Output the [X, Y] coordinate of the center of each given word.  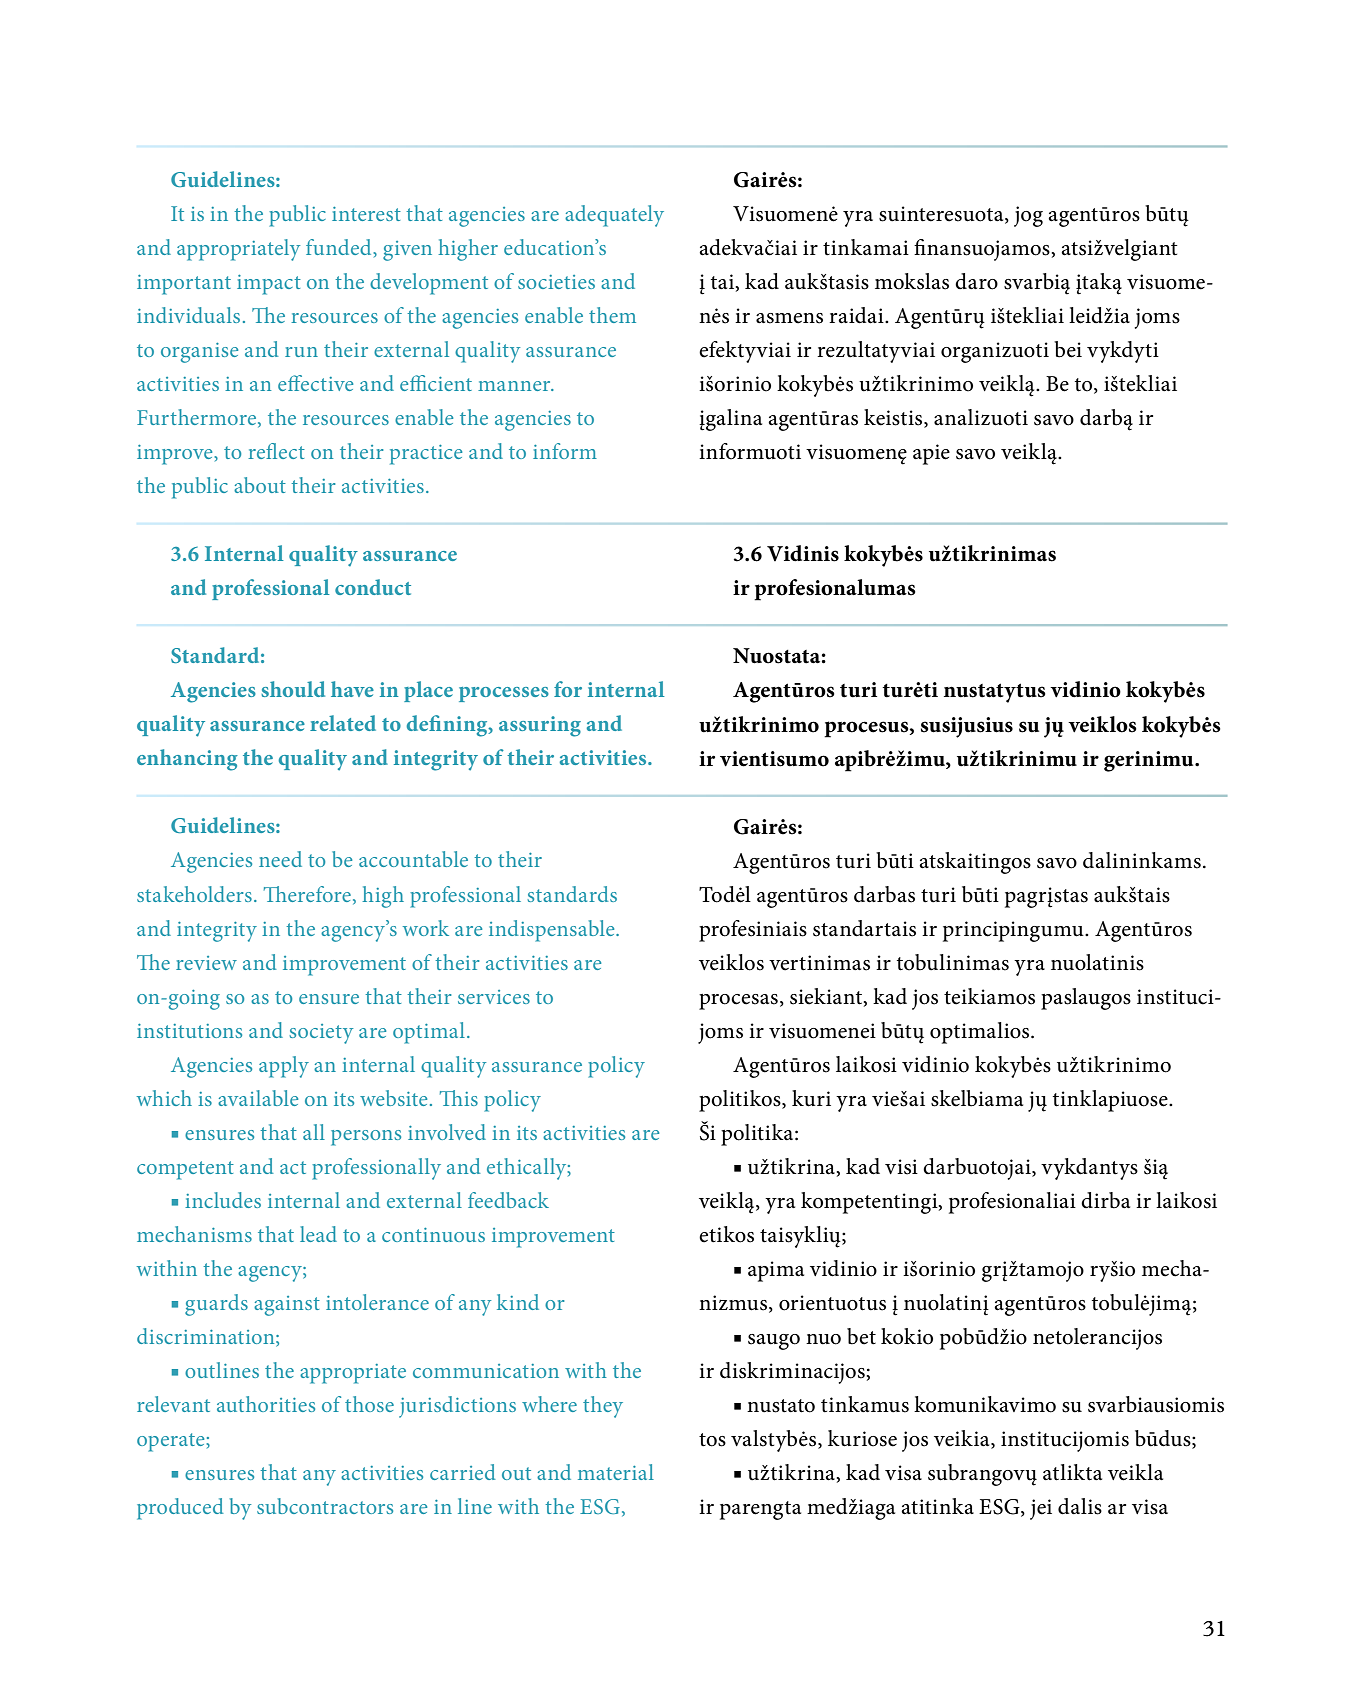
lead [318, 1234]
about [260, 485]
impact [269, 285]
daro [976, 281]
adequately [614, 216]
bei [1068, 349]
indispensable [553, 931]
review [206, 963]
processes [504, 694]
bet [861, 1336]
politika [758, 1135]
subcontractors [325, 1506]
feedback [508, 1200]
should [293, 689]
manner [515, 386]
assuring [540, 726]
